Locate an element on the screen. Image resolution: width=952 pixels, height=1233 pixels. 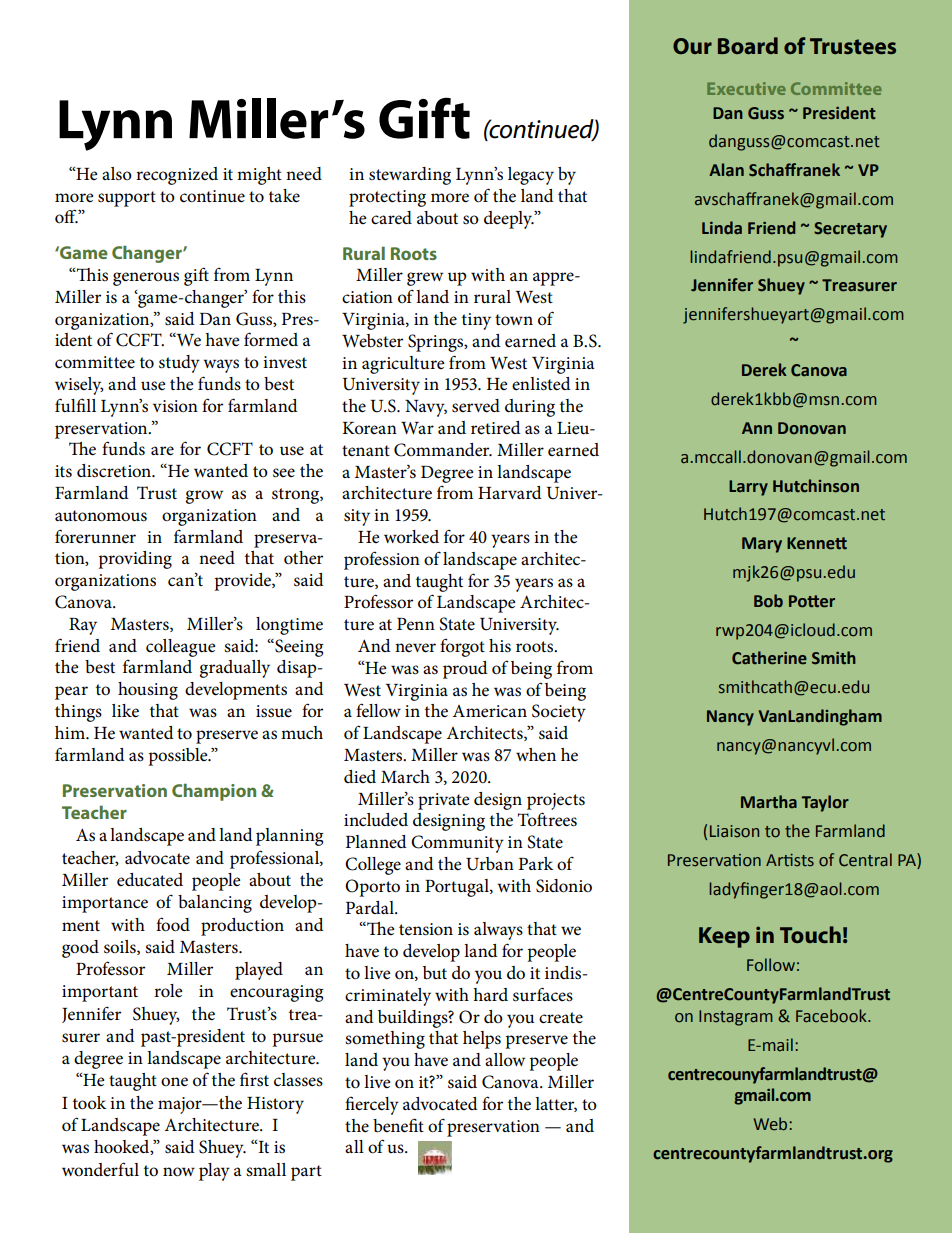
Larry is located at coordinates (748, 488).
